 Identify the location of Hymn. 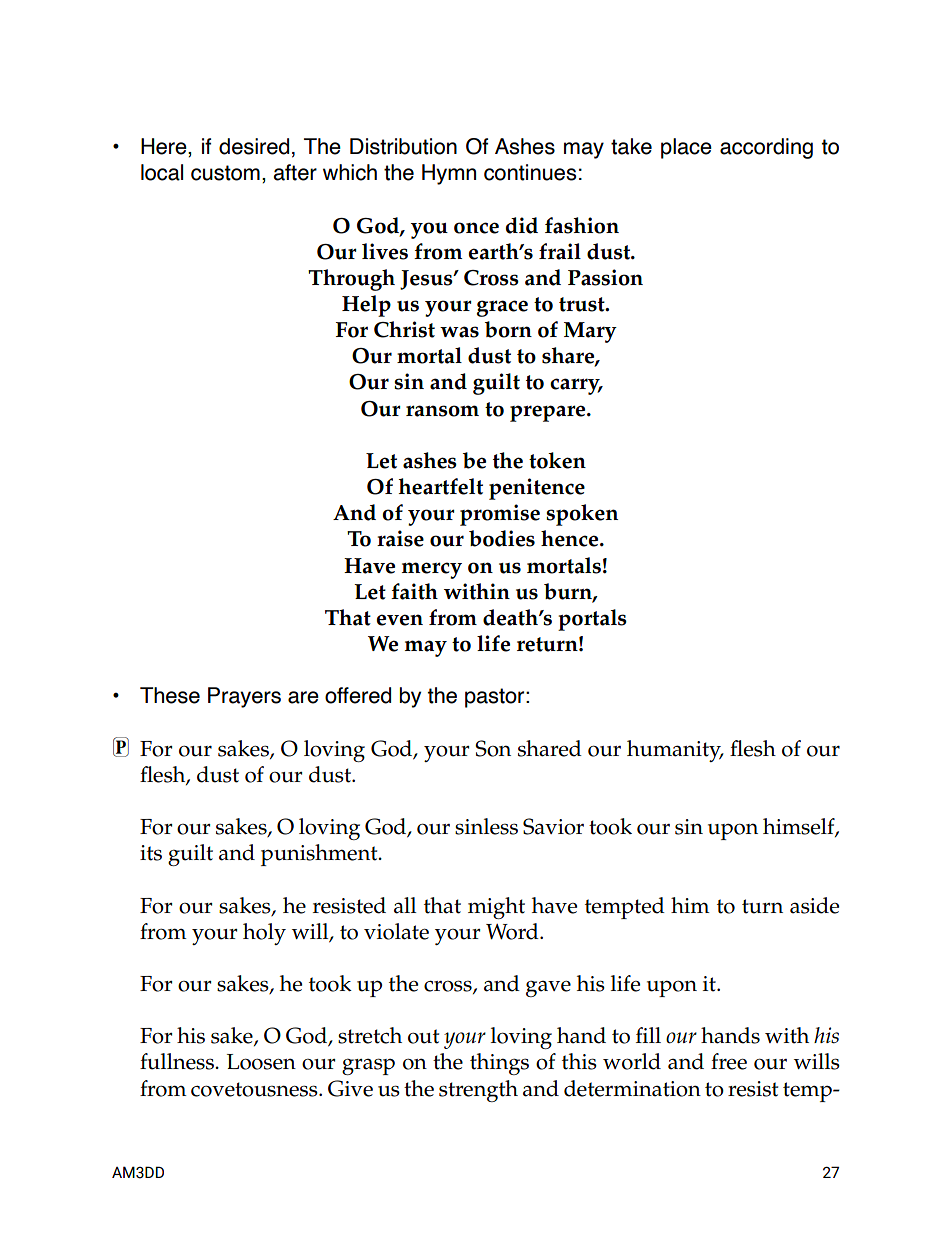
(449, 174).
